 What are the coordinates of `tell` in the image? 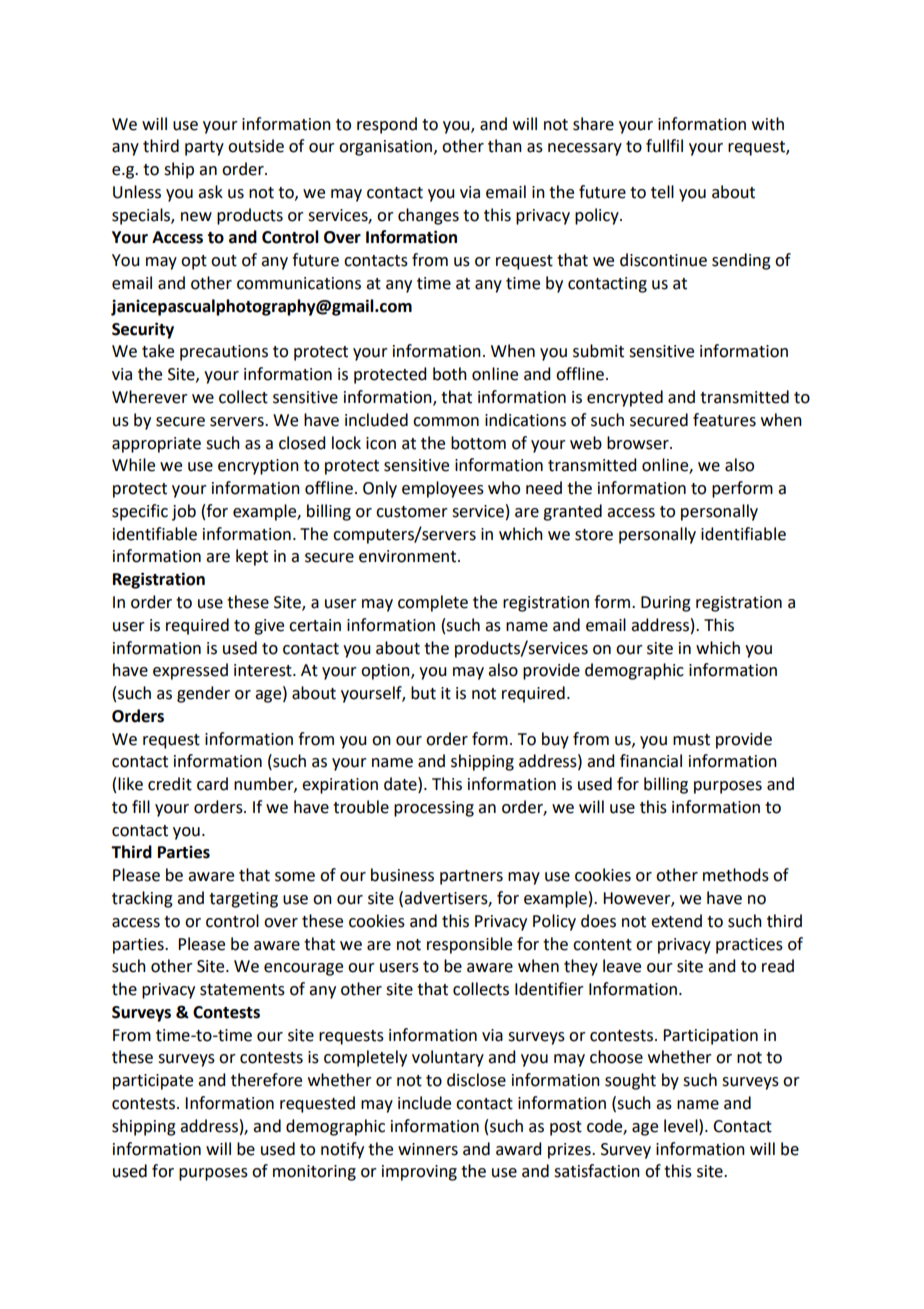 It's located at (662, 192).
